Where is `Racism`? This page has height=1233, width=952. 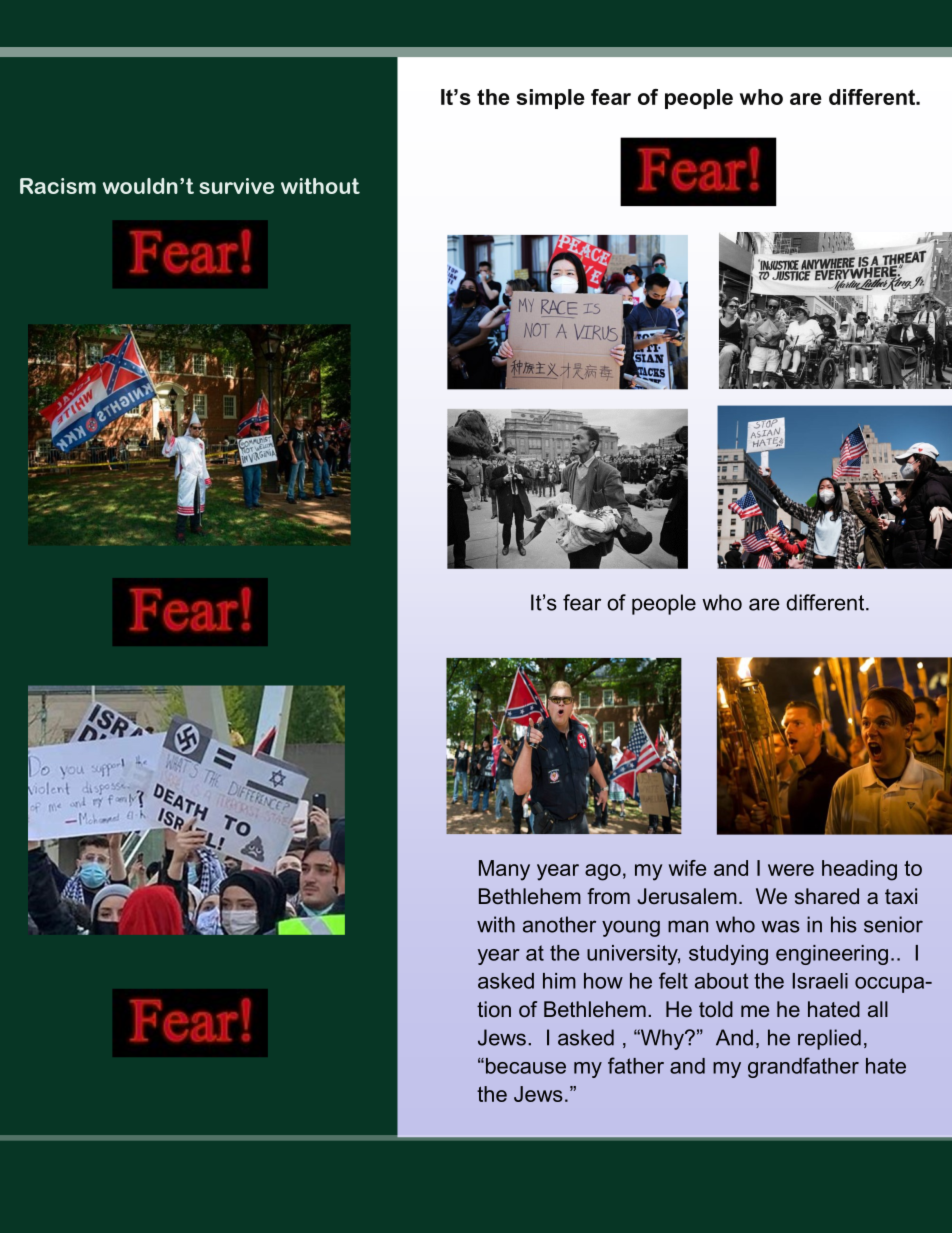
Racism is located at coordinates (58, 186).
